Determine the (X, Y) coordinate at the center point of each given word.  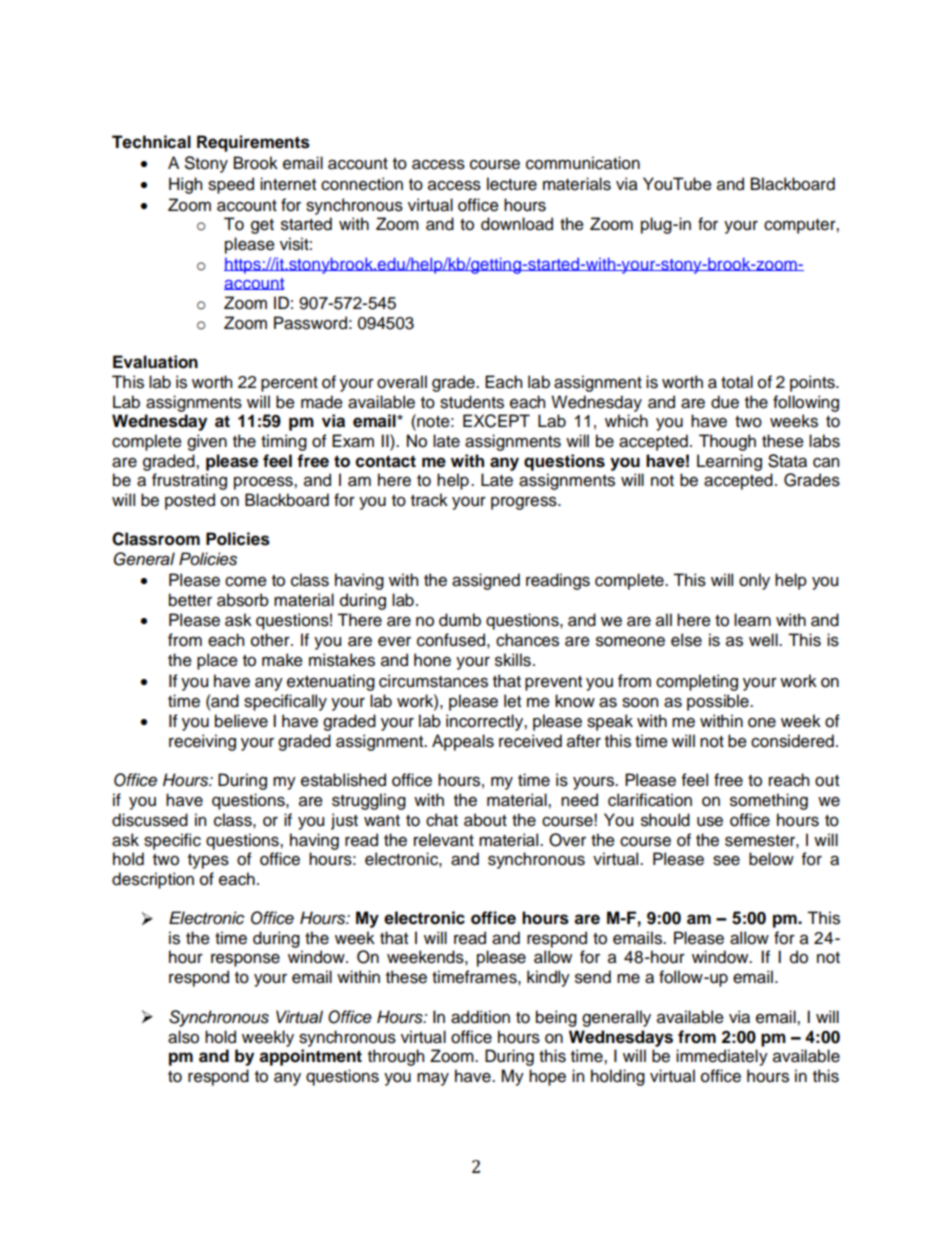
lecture (512, 184)
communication (583, 163)
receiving (202, 742)
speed (231, 185)
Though (727, 442)
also (183, 1037)
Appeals (463, 742)
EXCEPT (496, 421)
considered (792, 741)
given (207, 442)
